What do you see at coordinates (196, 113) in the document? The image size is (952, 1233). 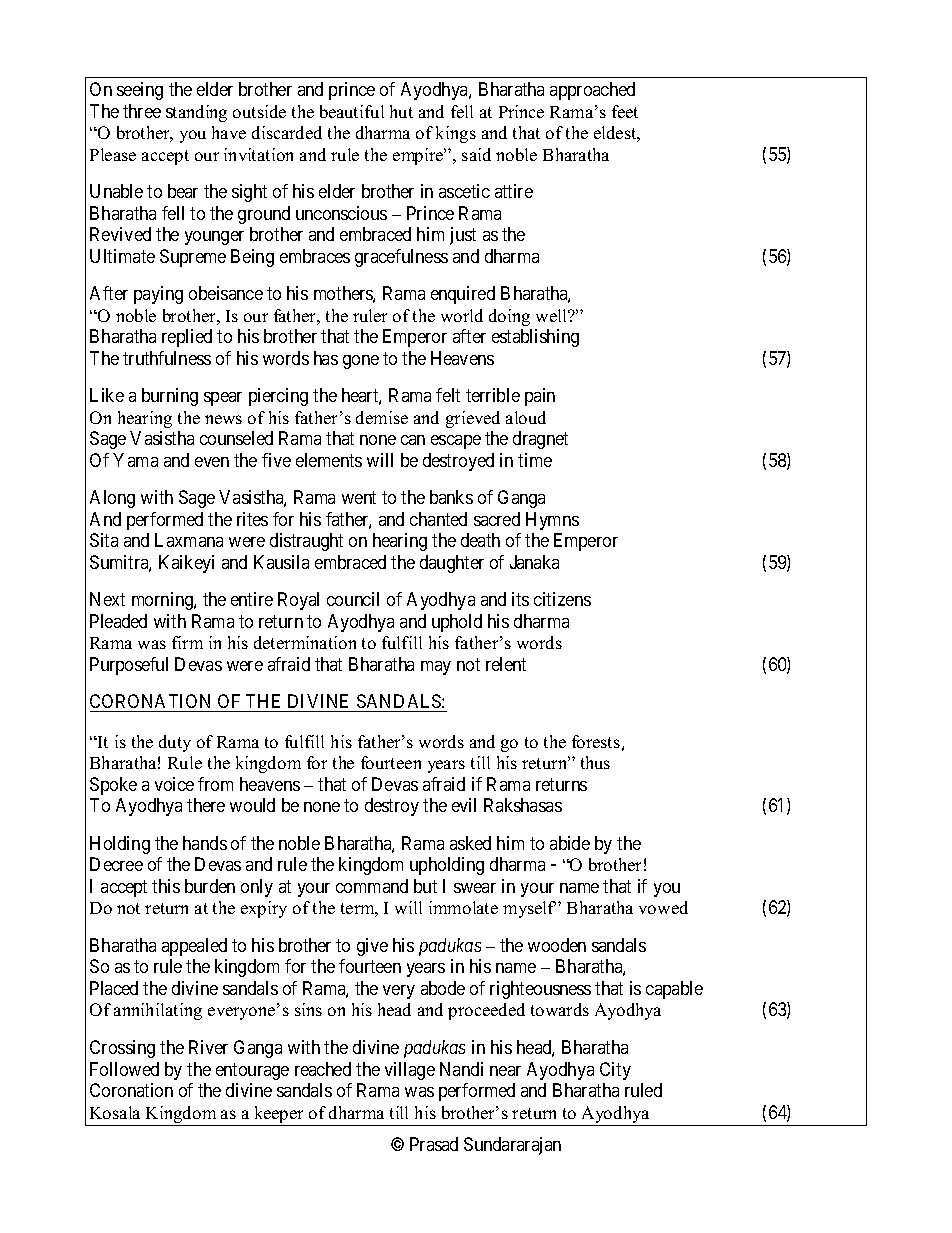 I see `standing` at bounding box center [196, 113].
